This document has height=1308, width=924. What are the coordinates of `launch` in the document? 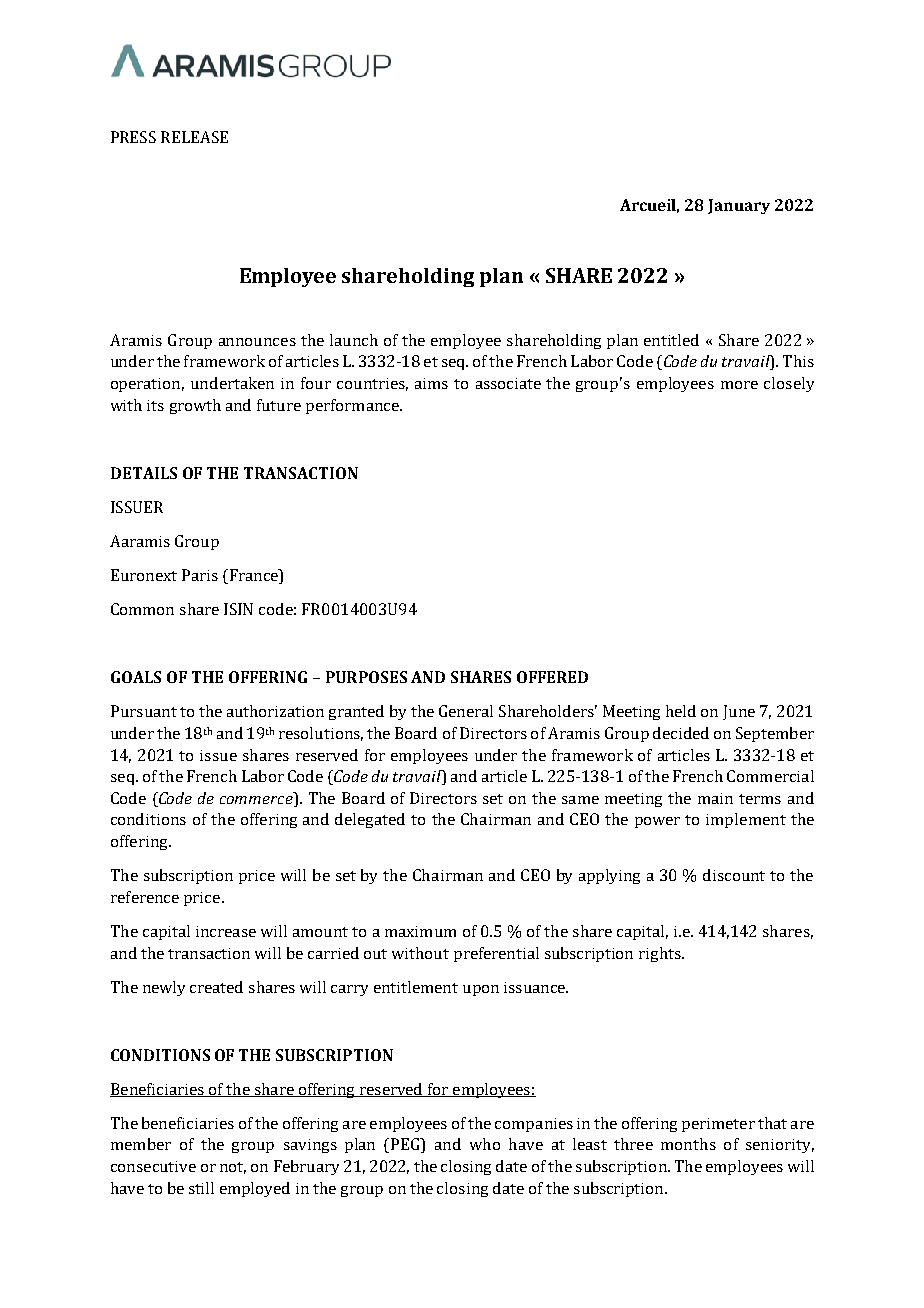 It's located at (354, 340).
